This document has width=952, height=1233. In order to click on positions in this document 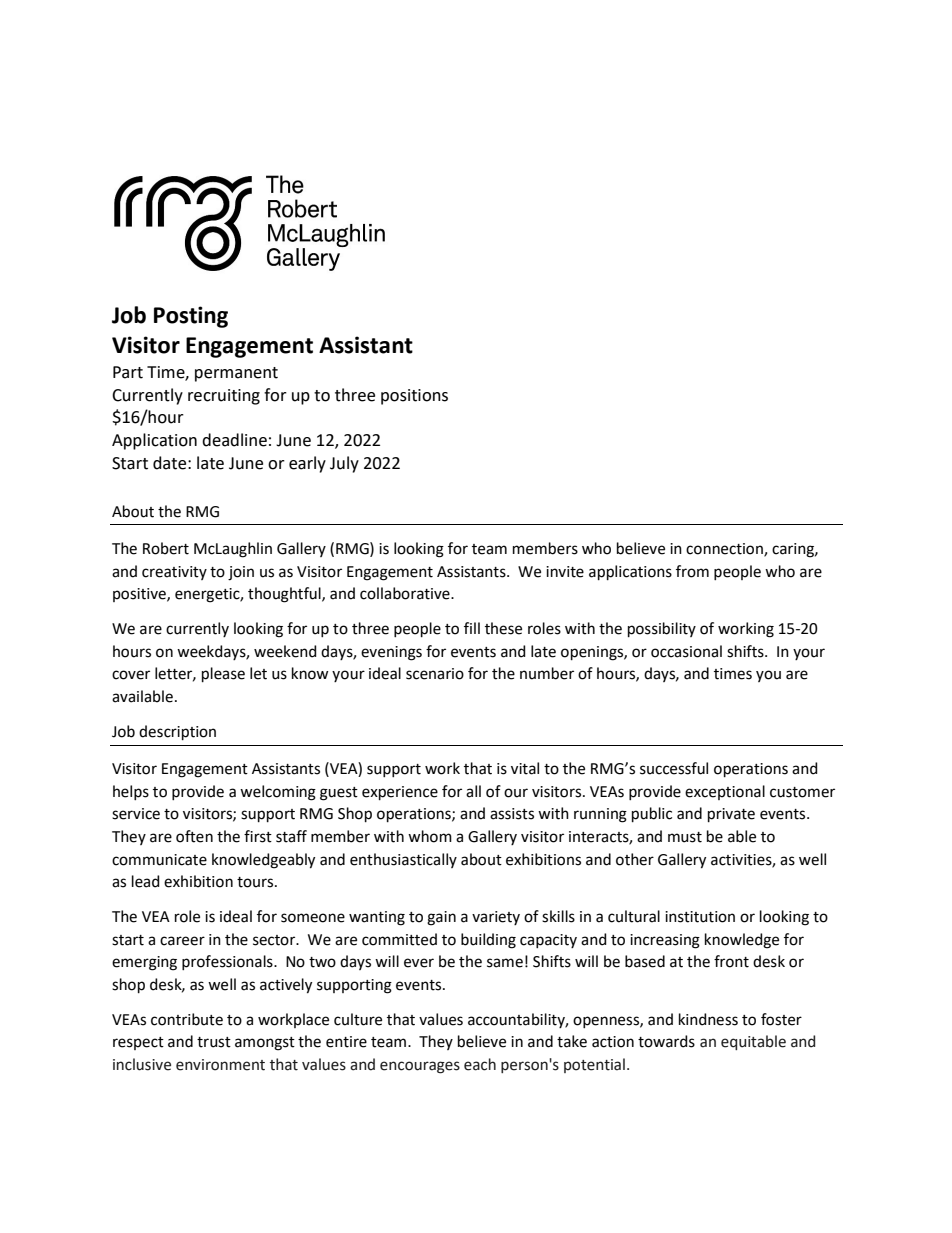, I will do `click(414, 397)`.
